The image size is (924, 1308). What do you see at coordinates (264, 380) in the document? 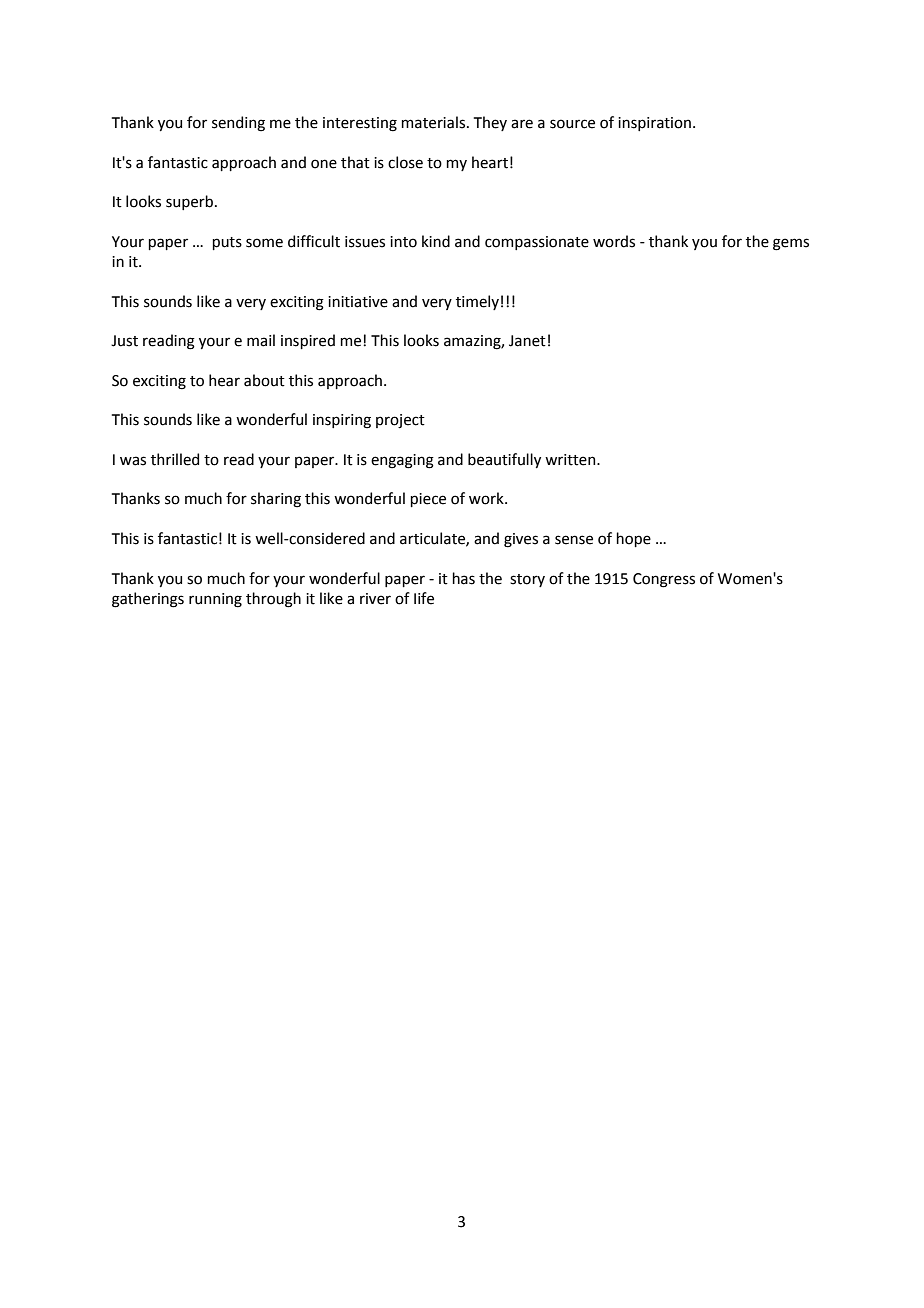
I see `about` at bounding box center [264, 380].
